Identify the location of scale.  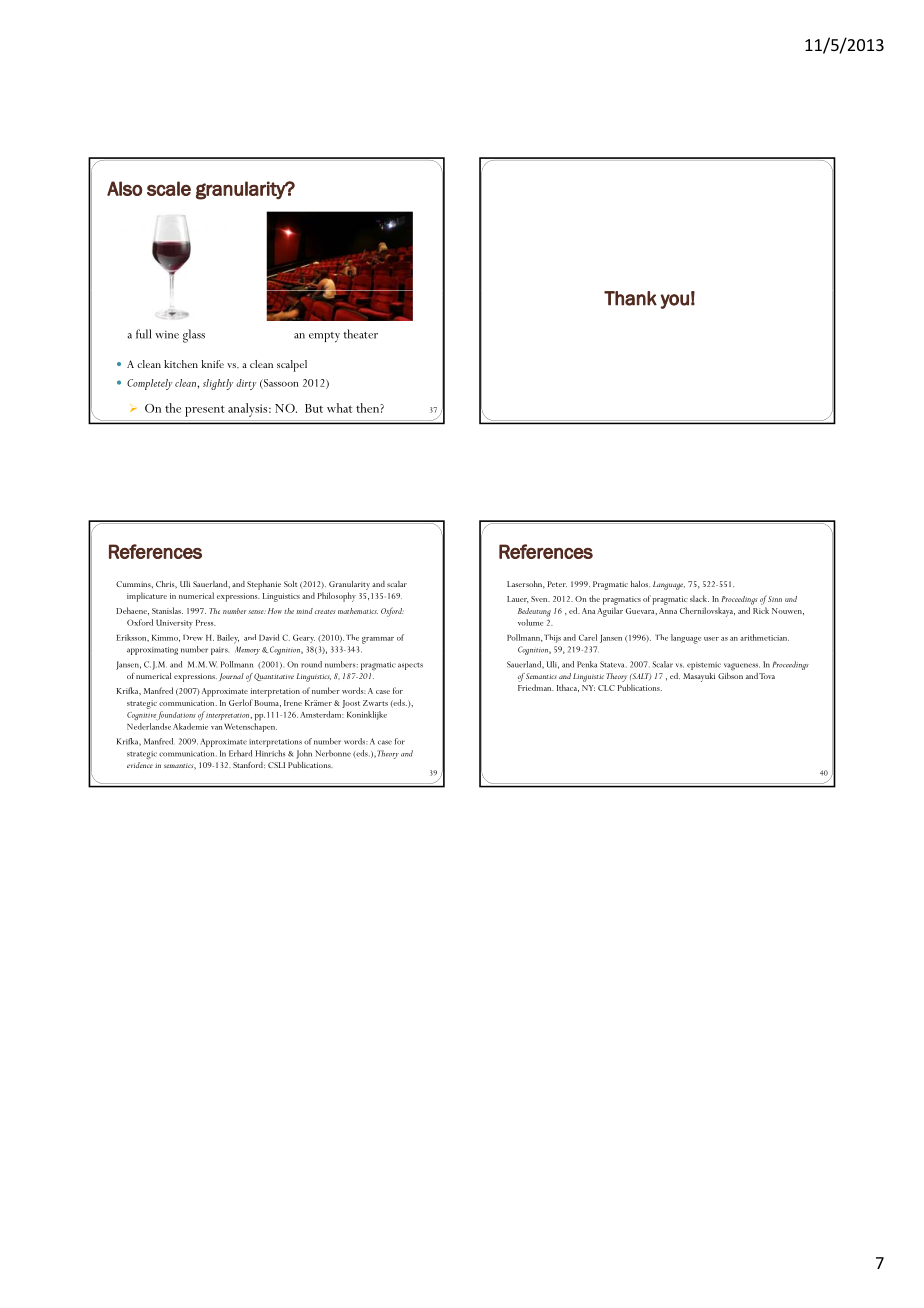
(169, 188).
